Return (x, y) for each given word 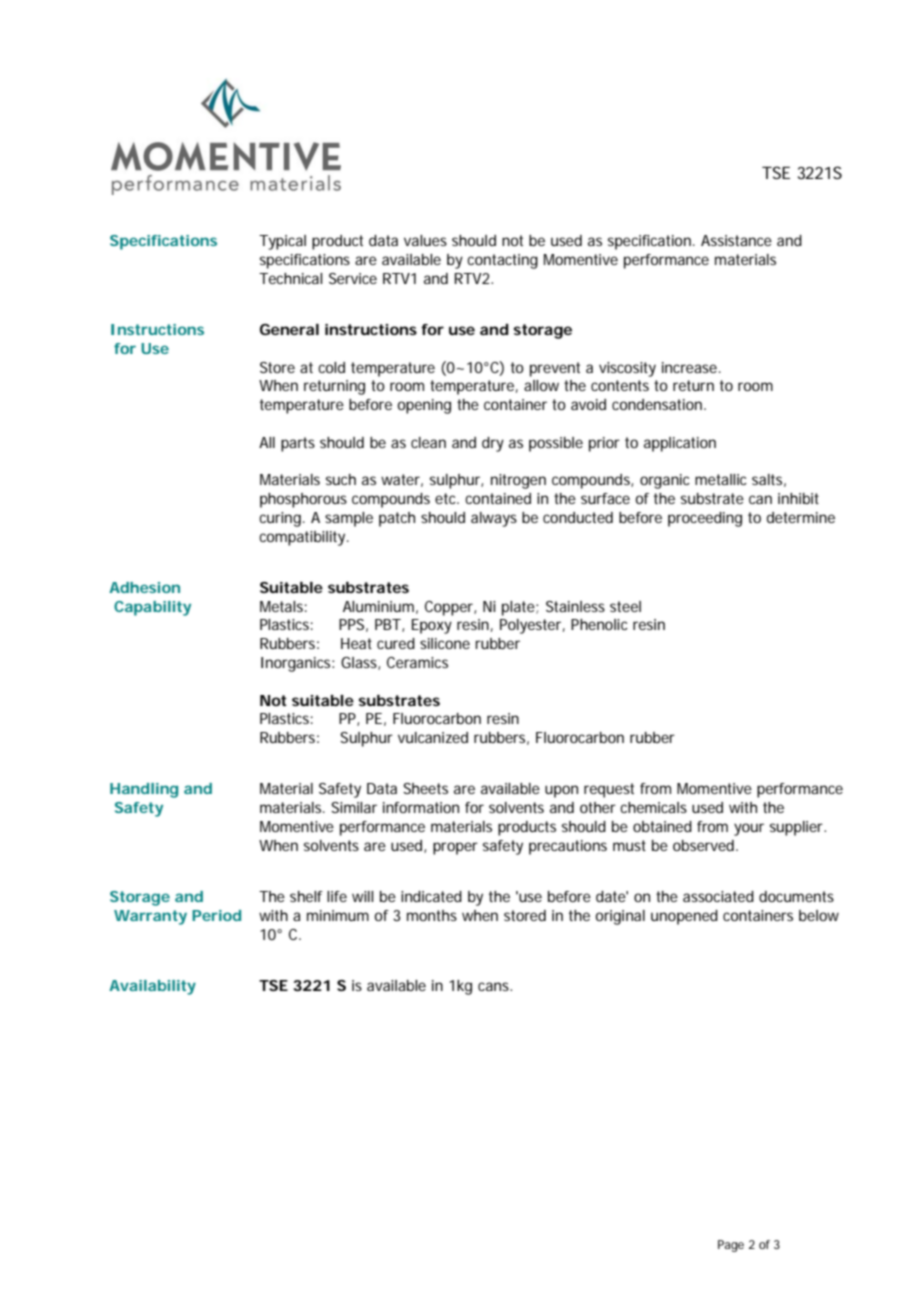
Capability (152, 608)
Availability (152, 987)
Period (216, 915)
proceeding (705, 519)
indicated (431, 896)
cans (495, 986)
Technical (291, 278)
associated (718, 896)
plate (519, 608)
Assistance (736, 240)
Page (731, 1246)
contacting (502, 261)
